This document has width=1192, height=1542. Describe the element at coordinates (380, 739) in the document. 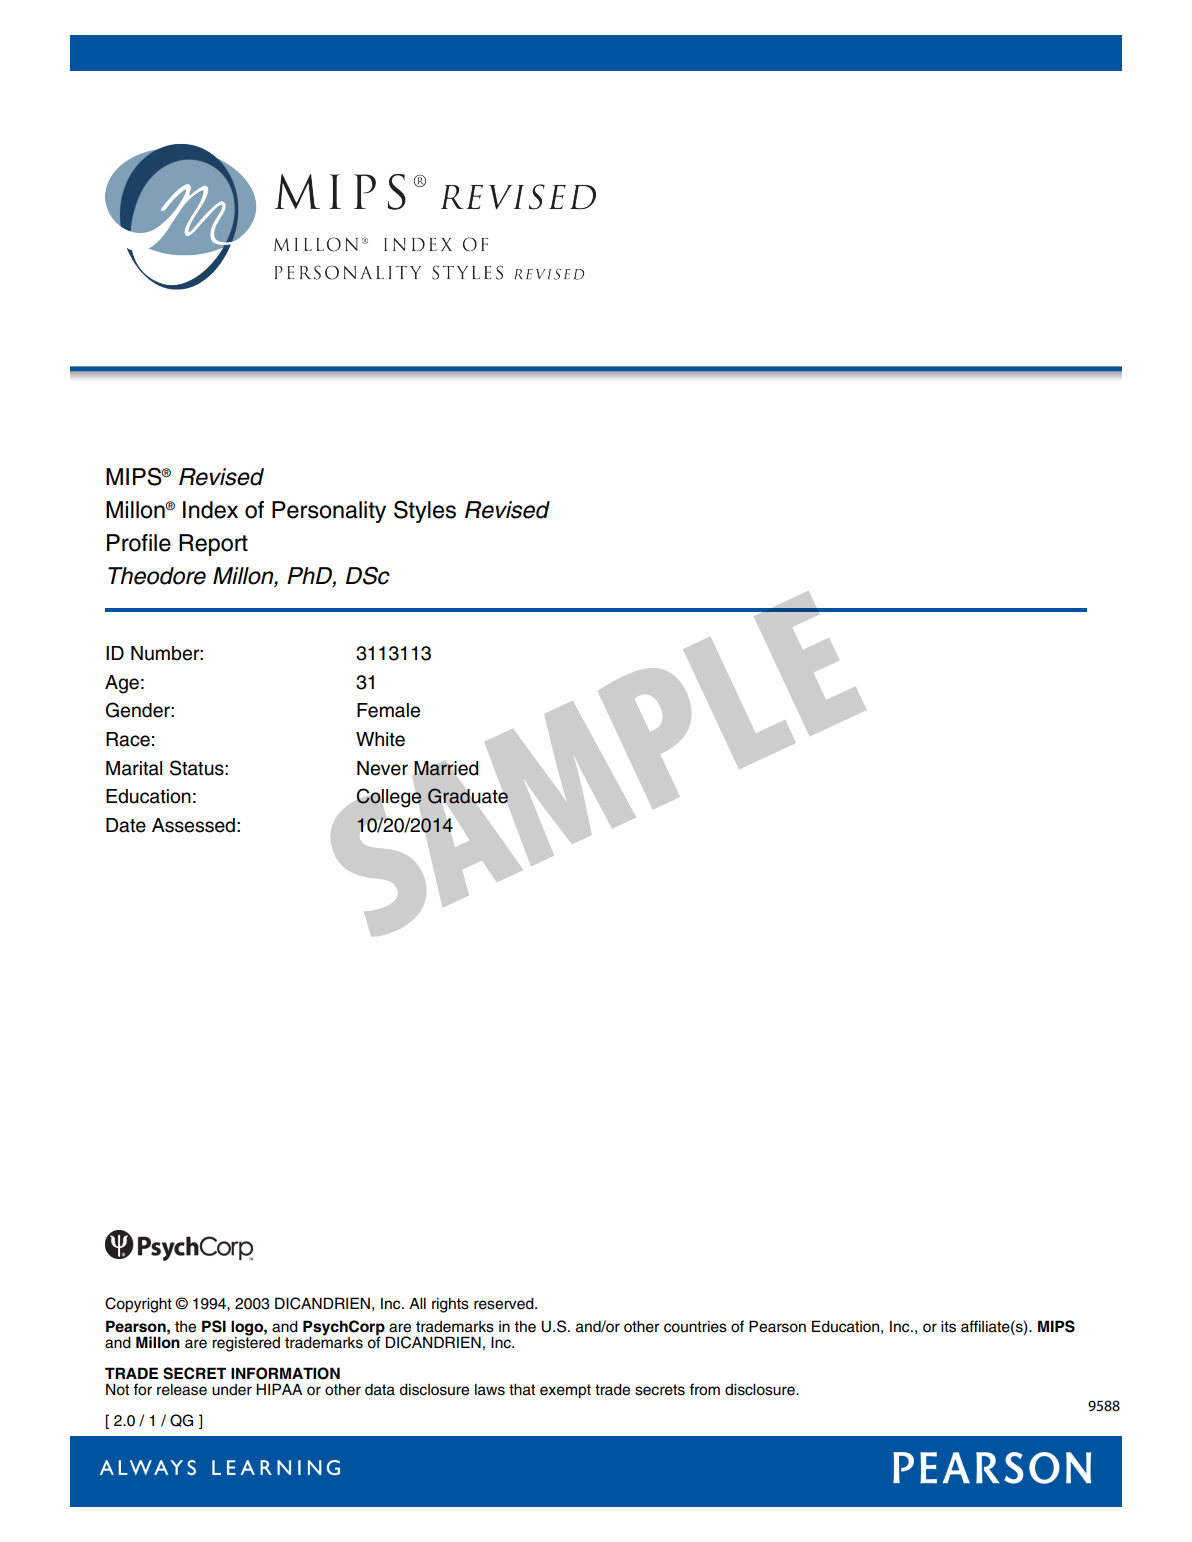

I see `White` at that location.
